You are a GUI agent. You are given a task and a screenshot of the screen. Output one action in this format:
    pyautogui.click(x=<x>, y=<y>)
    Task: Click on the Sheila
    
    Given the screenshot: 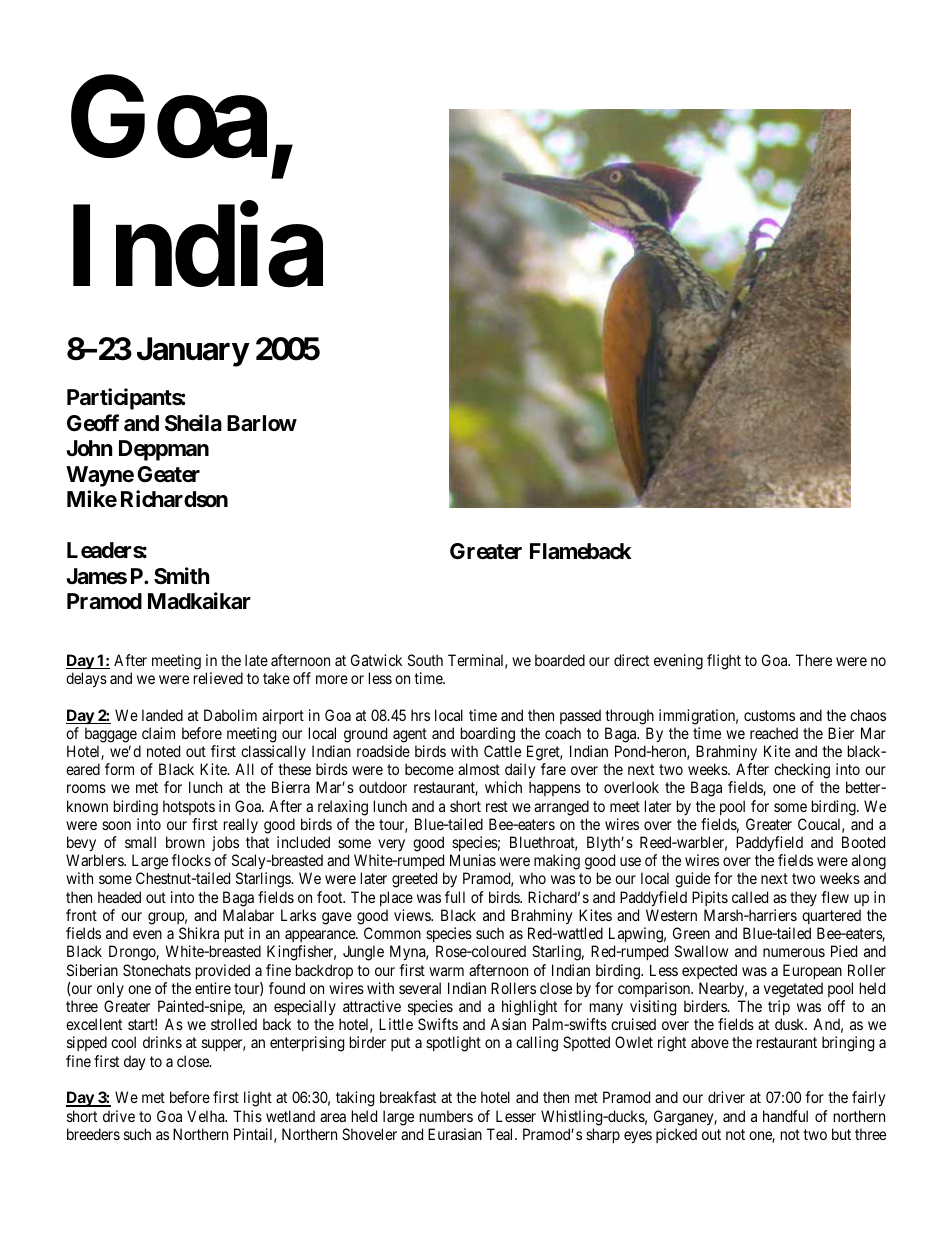 What is the action you would take?
    pyautogui.click(x=193, y=423)
